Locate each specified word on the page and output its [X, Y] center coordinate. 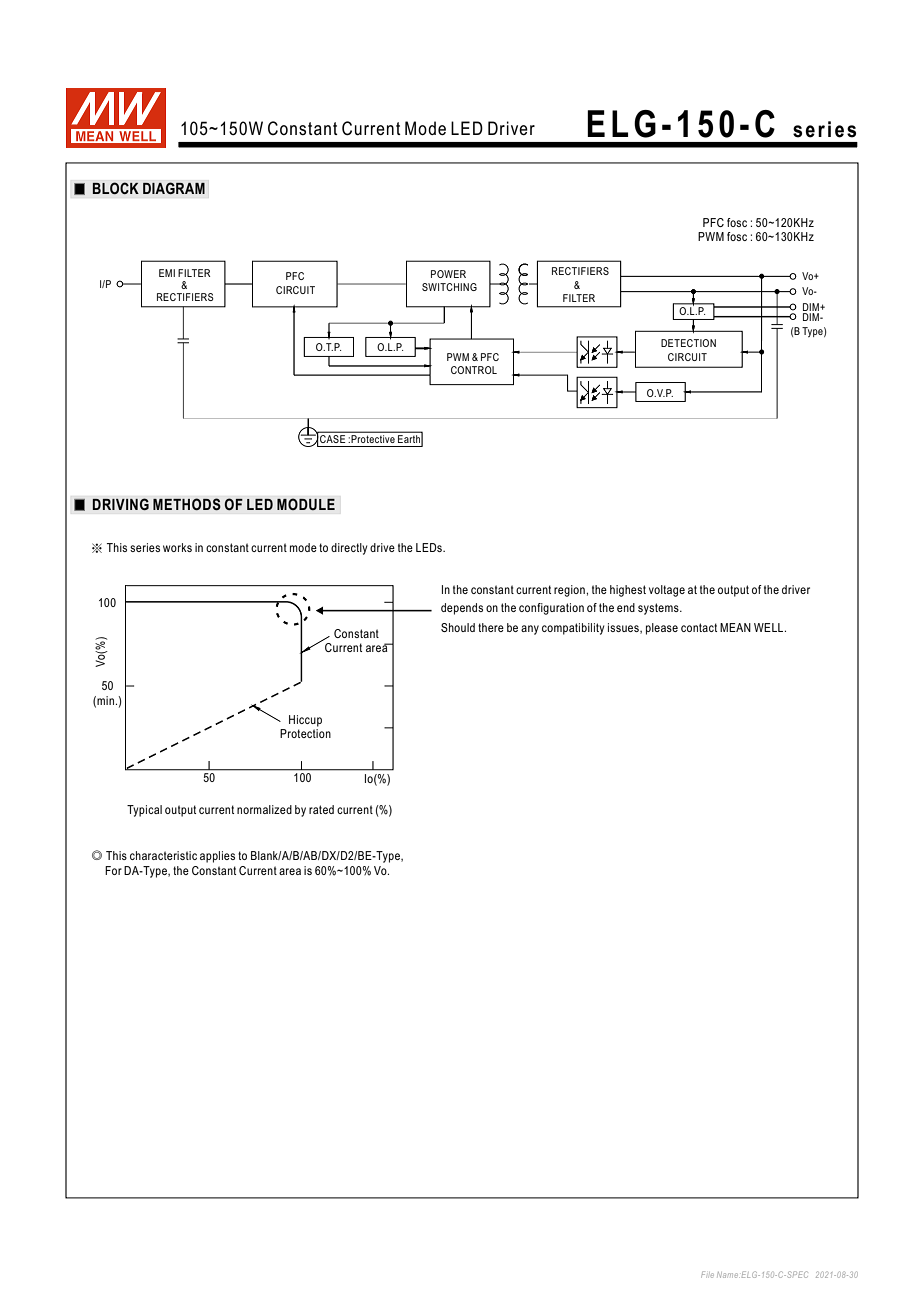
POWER [448, 274]
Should [458, 627]
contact [699, 627]
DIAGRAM [174, 188]
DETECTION [688, 343]
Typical [144, 811]
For [113, 870]
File [707, 1274]
